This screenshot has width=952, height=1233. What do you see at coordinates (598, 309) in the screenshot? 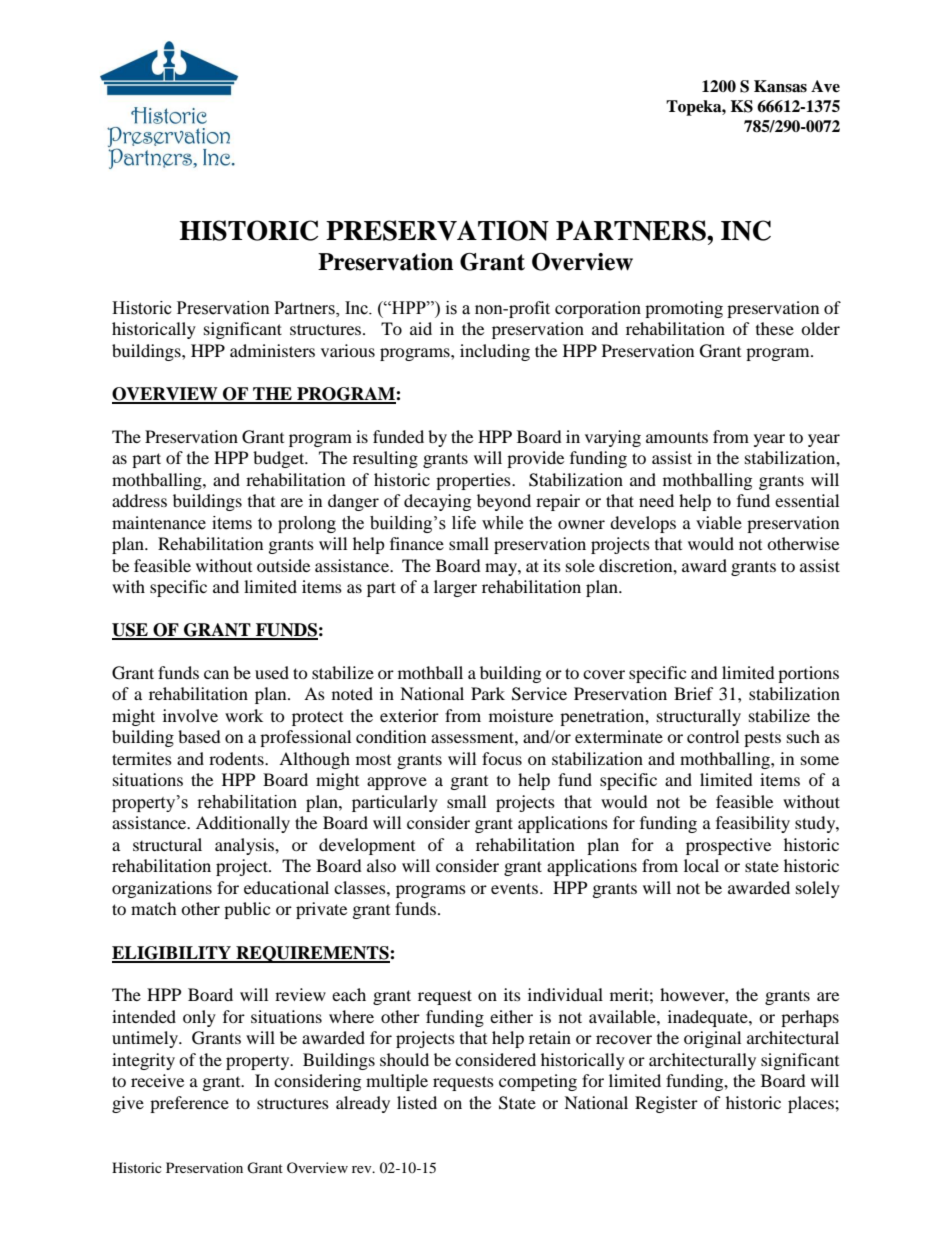
I see `corporation` at bounding box center [598, 309].
